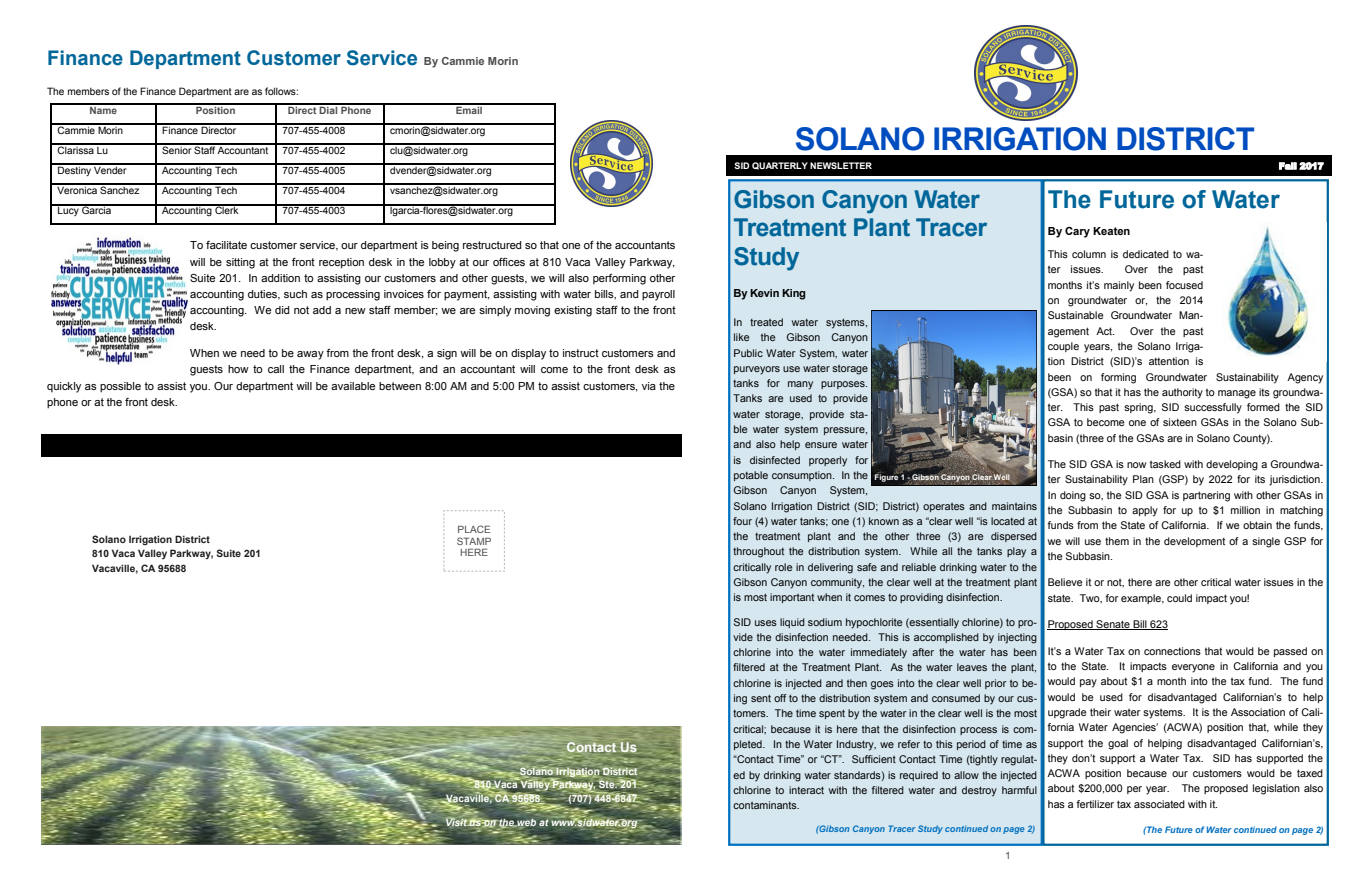  I want to click on Fall, so click(1288, 166).
